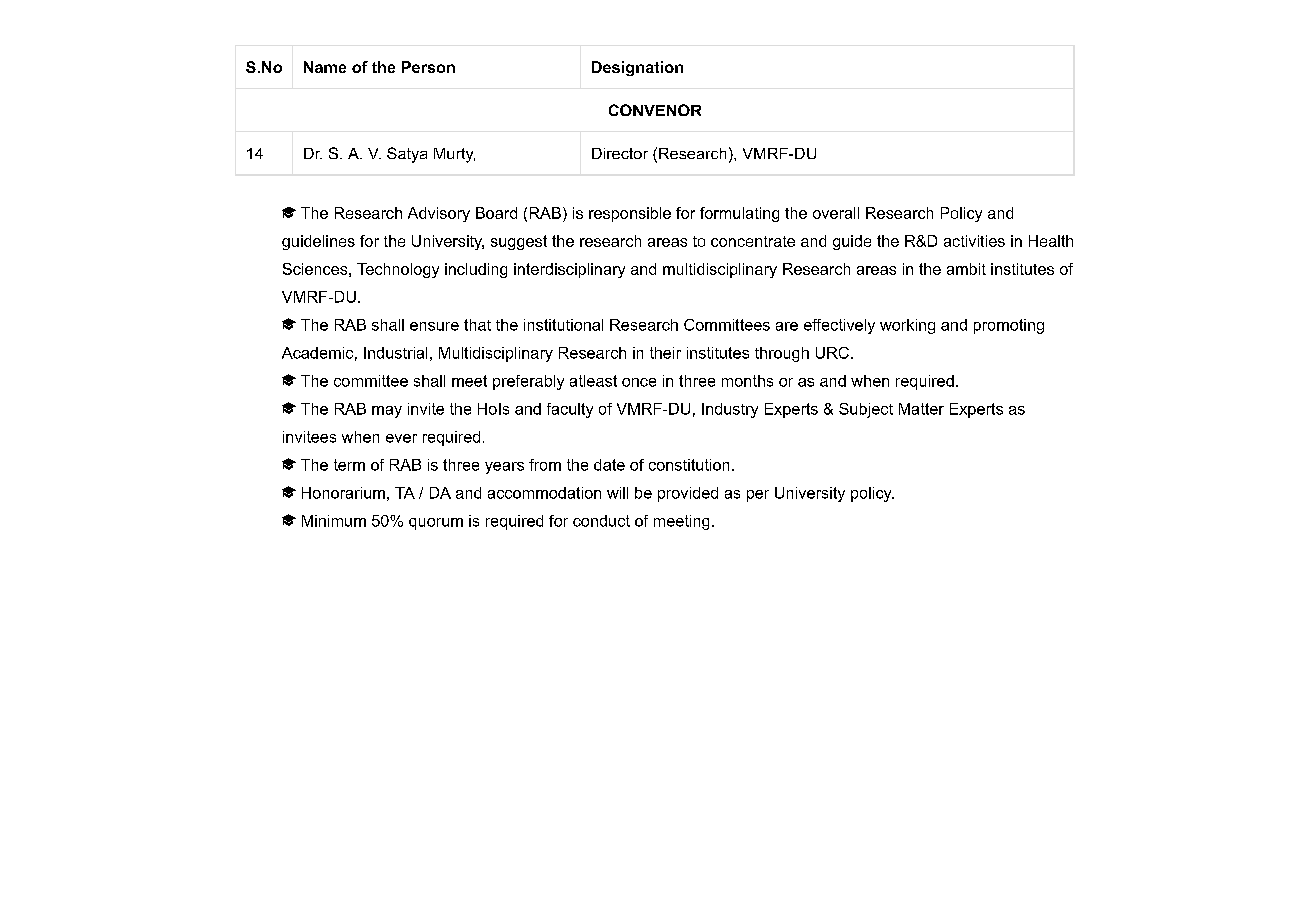  Describe the element at coordinates (688, 494) in the screenshot. I see `provided` at that location.
